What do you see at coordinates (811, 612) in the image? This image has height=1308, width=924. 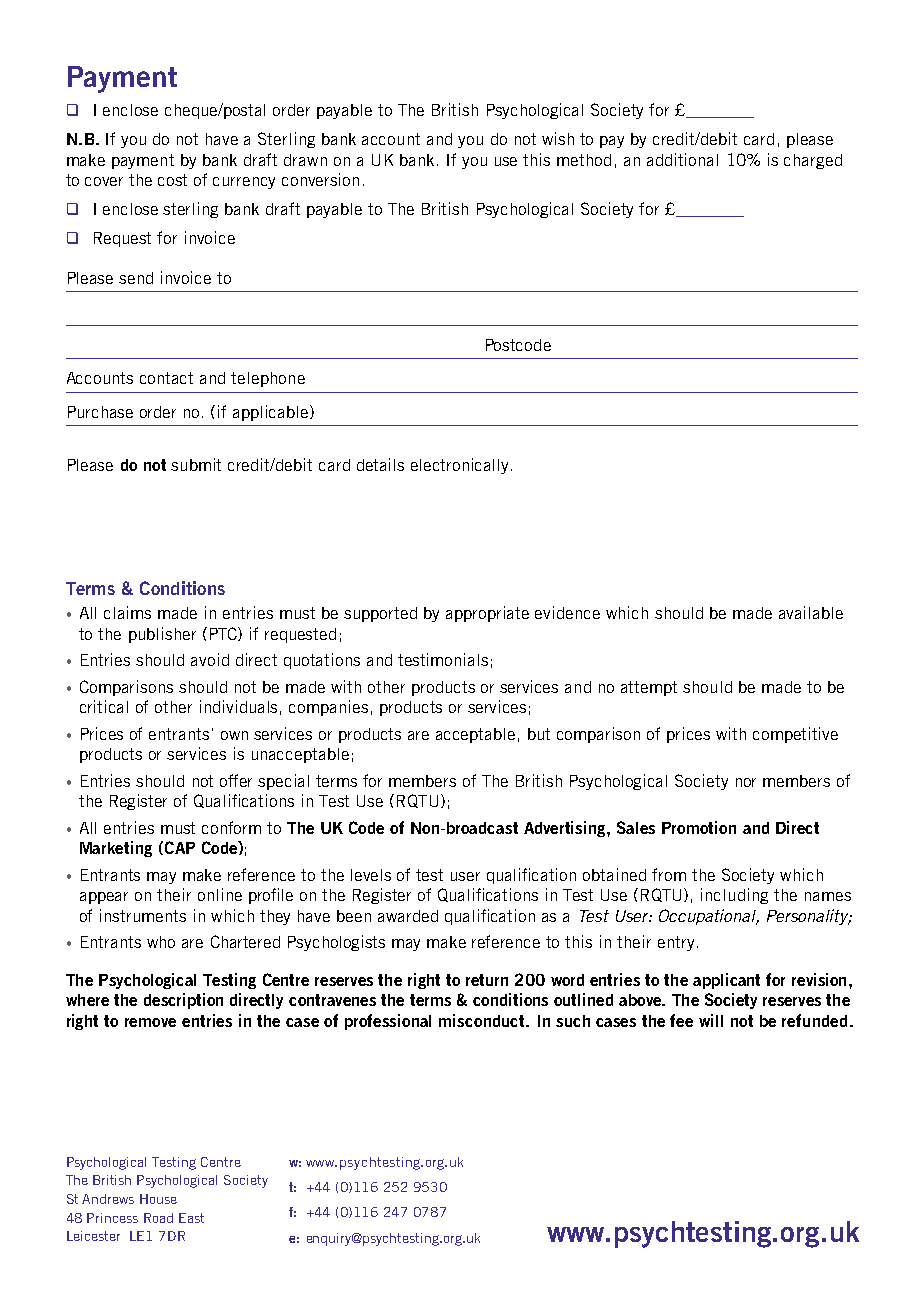 I see `available` at bounding box center [811, 612].
